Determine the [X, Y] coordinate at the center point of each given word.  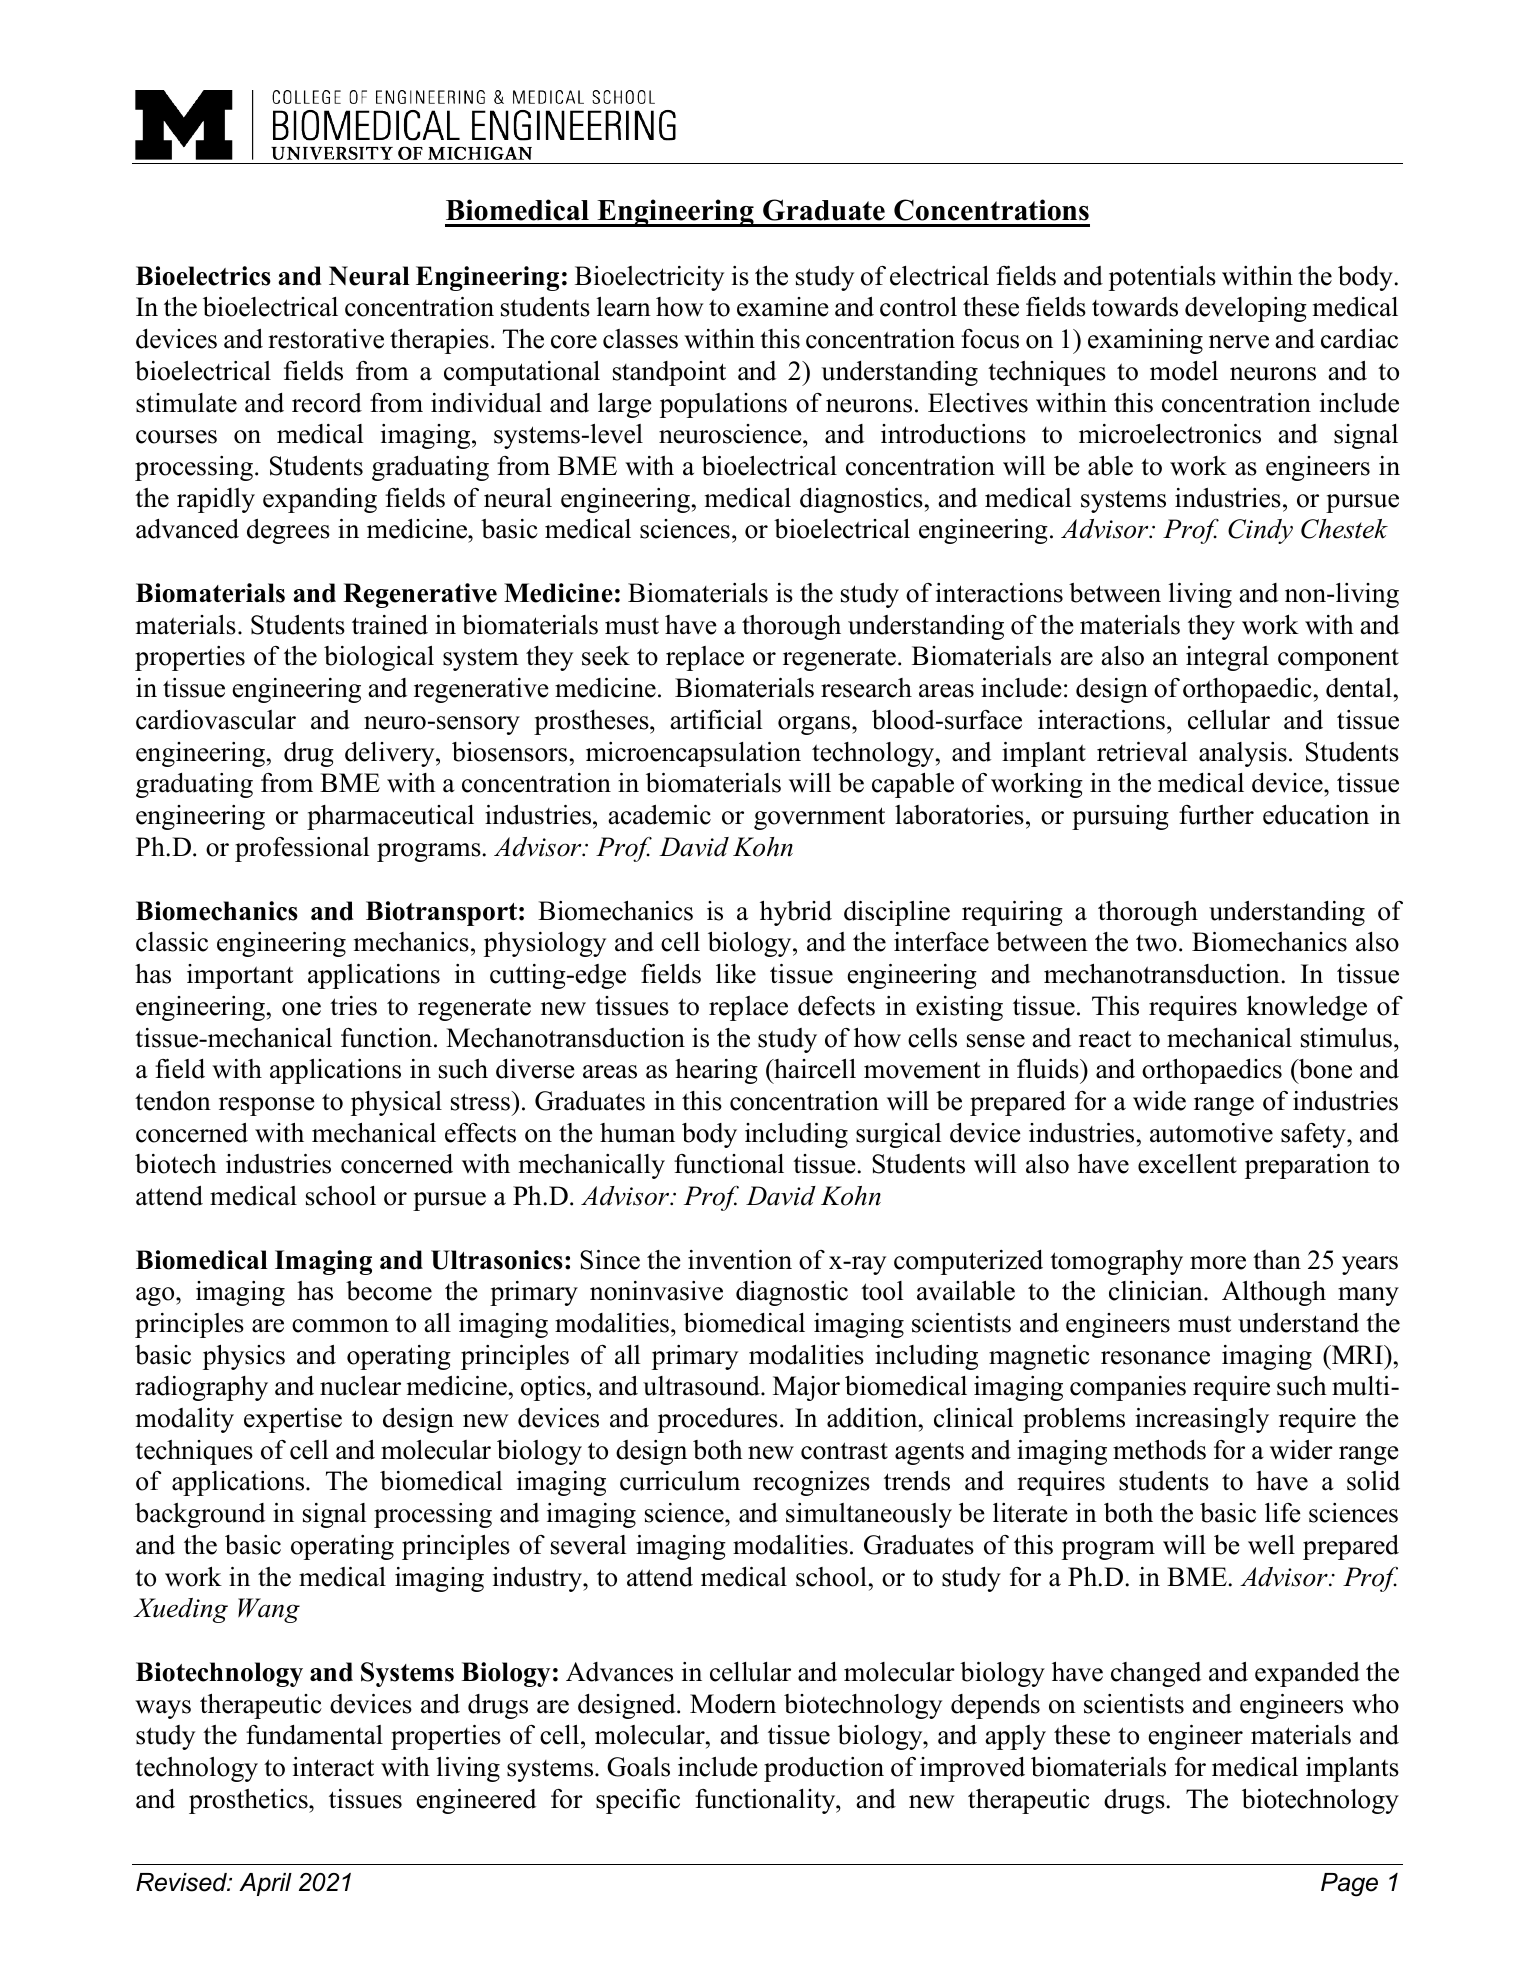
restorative [326, 339]
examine [783, 307]
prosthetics [249, 1801]
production [824, 1769]
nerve [1239, 342]
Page [1349, 1885]
